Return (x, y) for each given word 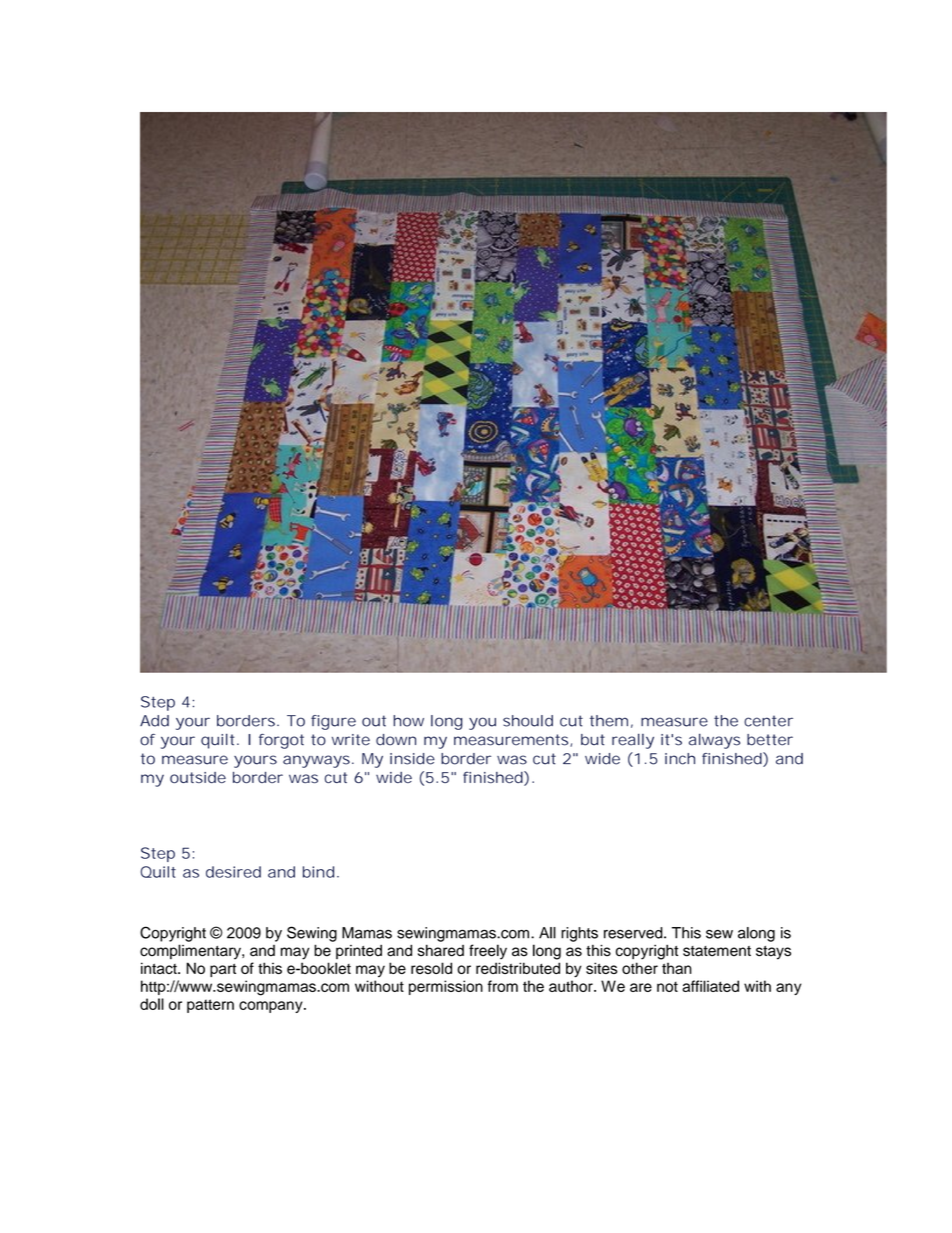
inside (412, 759)
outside (198, 777)
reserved (634, 933)
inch (680, 759)
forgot (281, 741)
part (223, 970)
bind (318, 872)
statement (717, 951)
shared (441, 950)
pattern (210, 1006)
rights (579, 934)
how (408, 721)
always (714, 741)
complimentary (191, 952)
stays (773, 953)
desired (233, 872)
